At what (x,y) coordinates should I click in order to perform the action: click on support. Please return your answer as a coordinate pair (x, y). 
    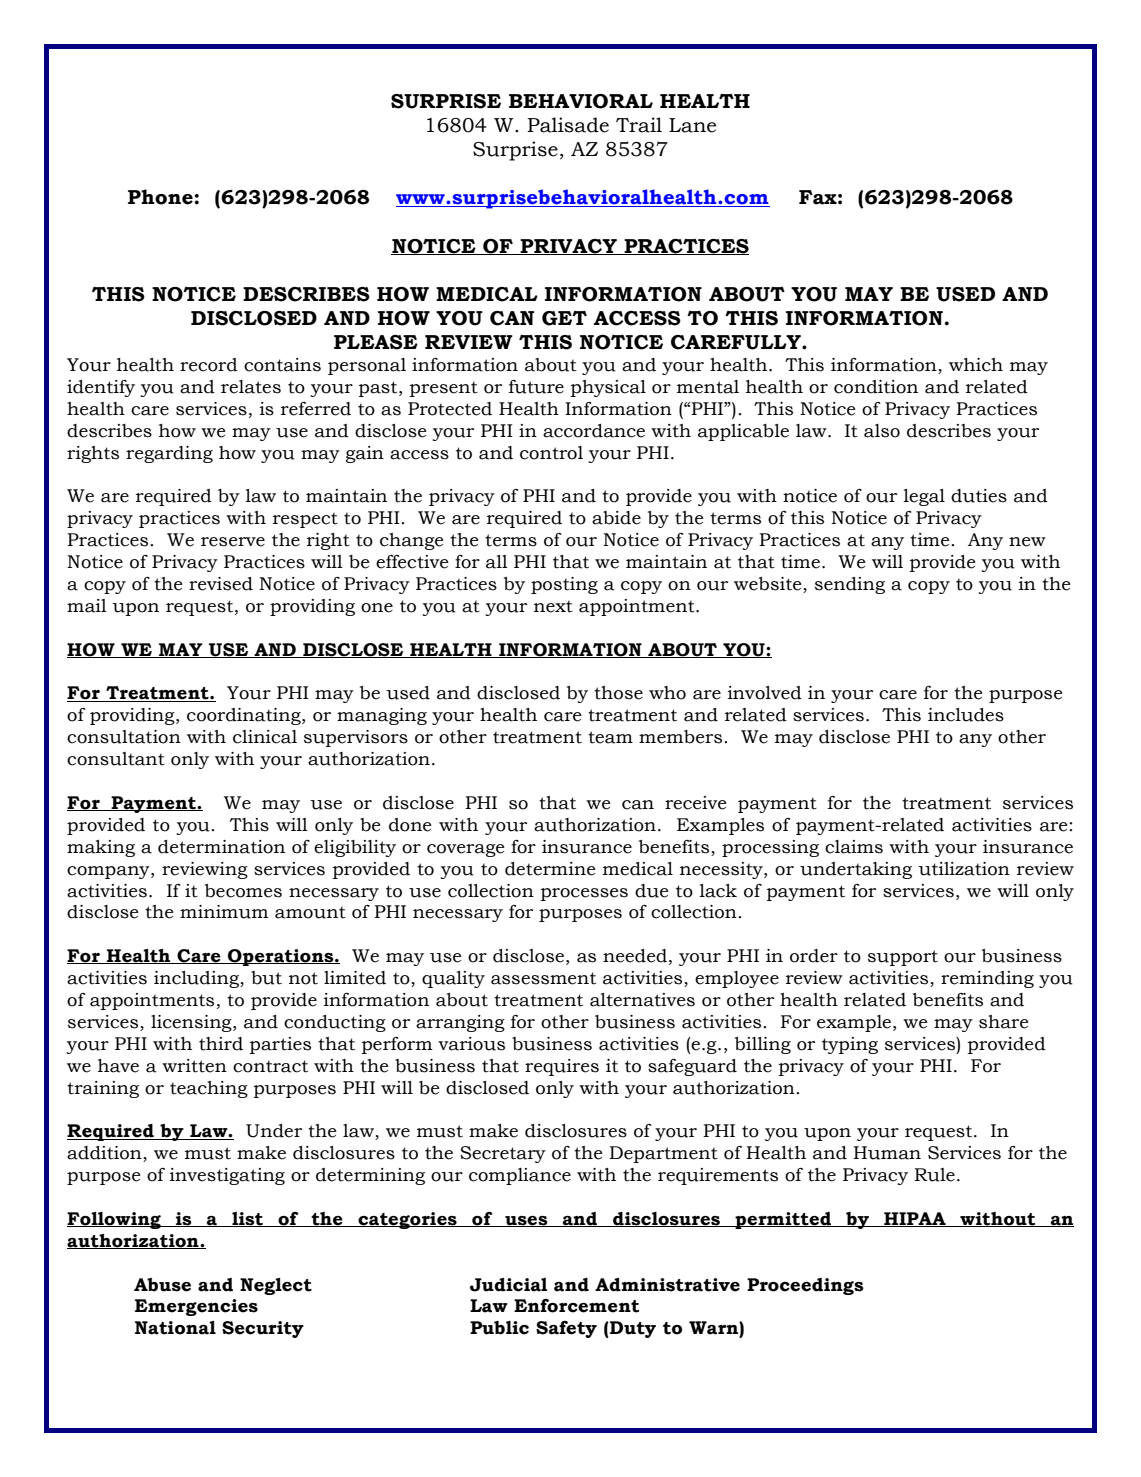
    Looking at the image, I should click on (903, 958).
